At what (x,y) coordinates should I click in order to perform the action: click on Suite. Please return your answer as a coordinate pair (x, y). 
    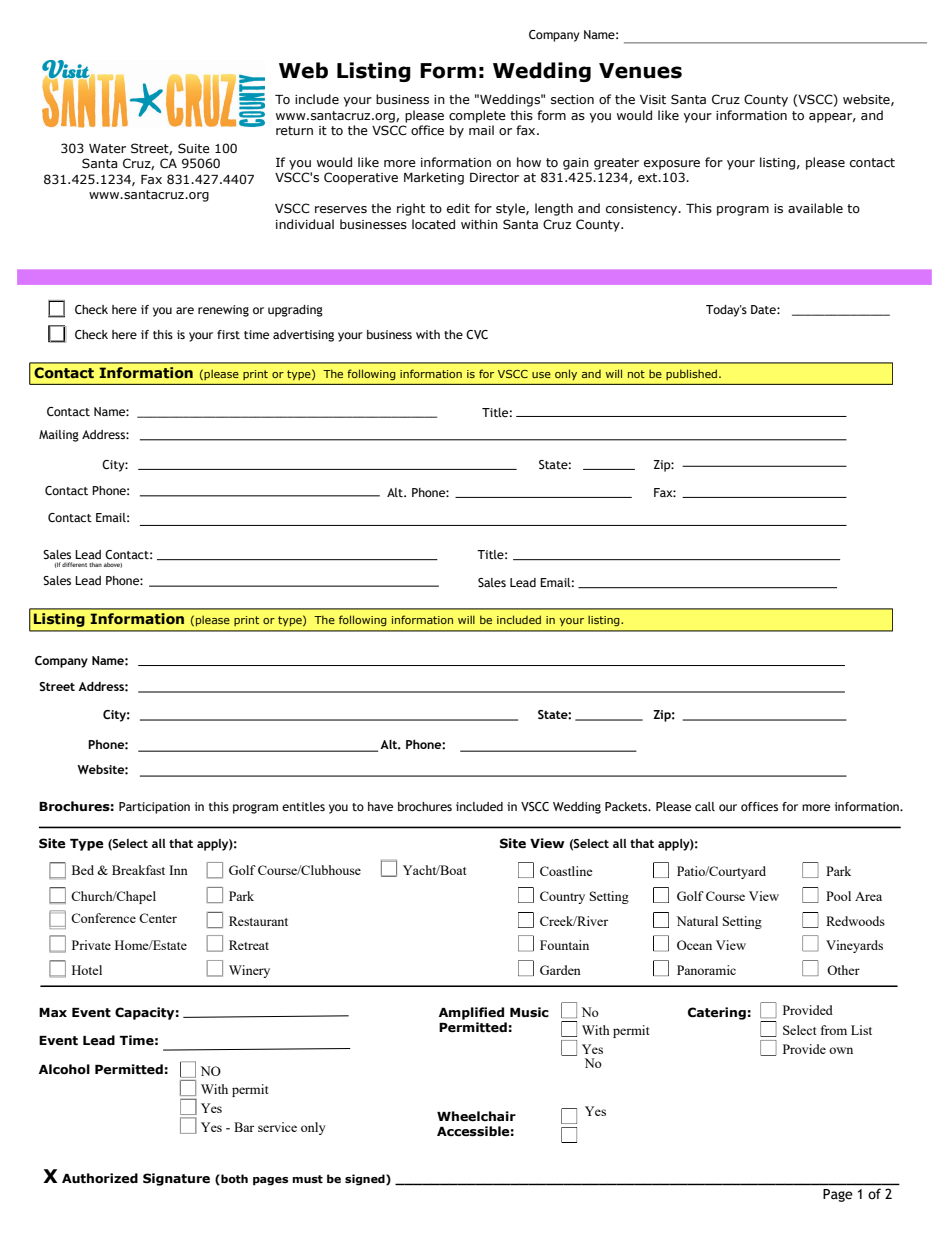
    Looking at the image, I should click on (194, 148).
